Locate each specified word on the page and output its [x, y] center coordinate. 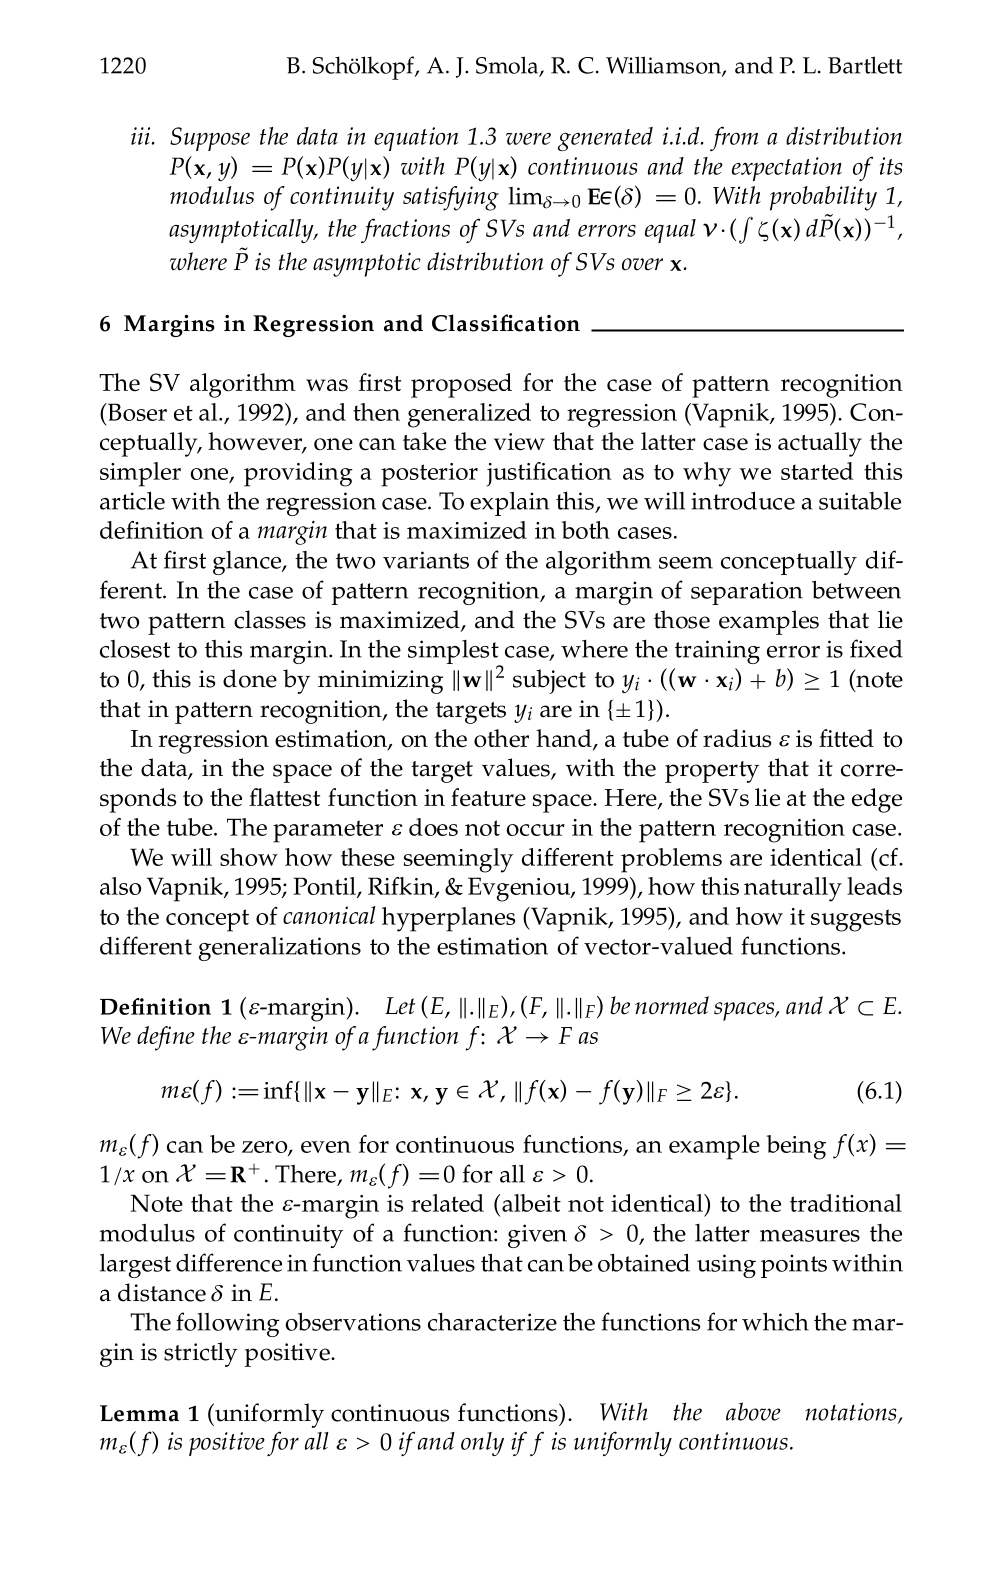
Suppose [210, 139]
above [753, 1411]
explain [509, 503]
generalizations [279, 949]
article [132, 500]
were [528, 139]
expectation [787, 169]
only [482, 1444]
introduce [743, 500]
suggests [856, 920]
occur [535, 830]
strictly [201, 1354]
